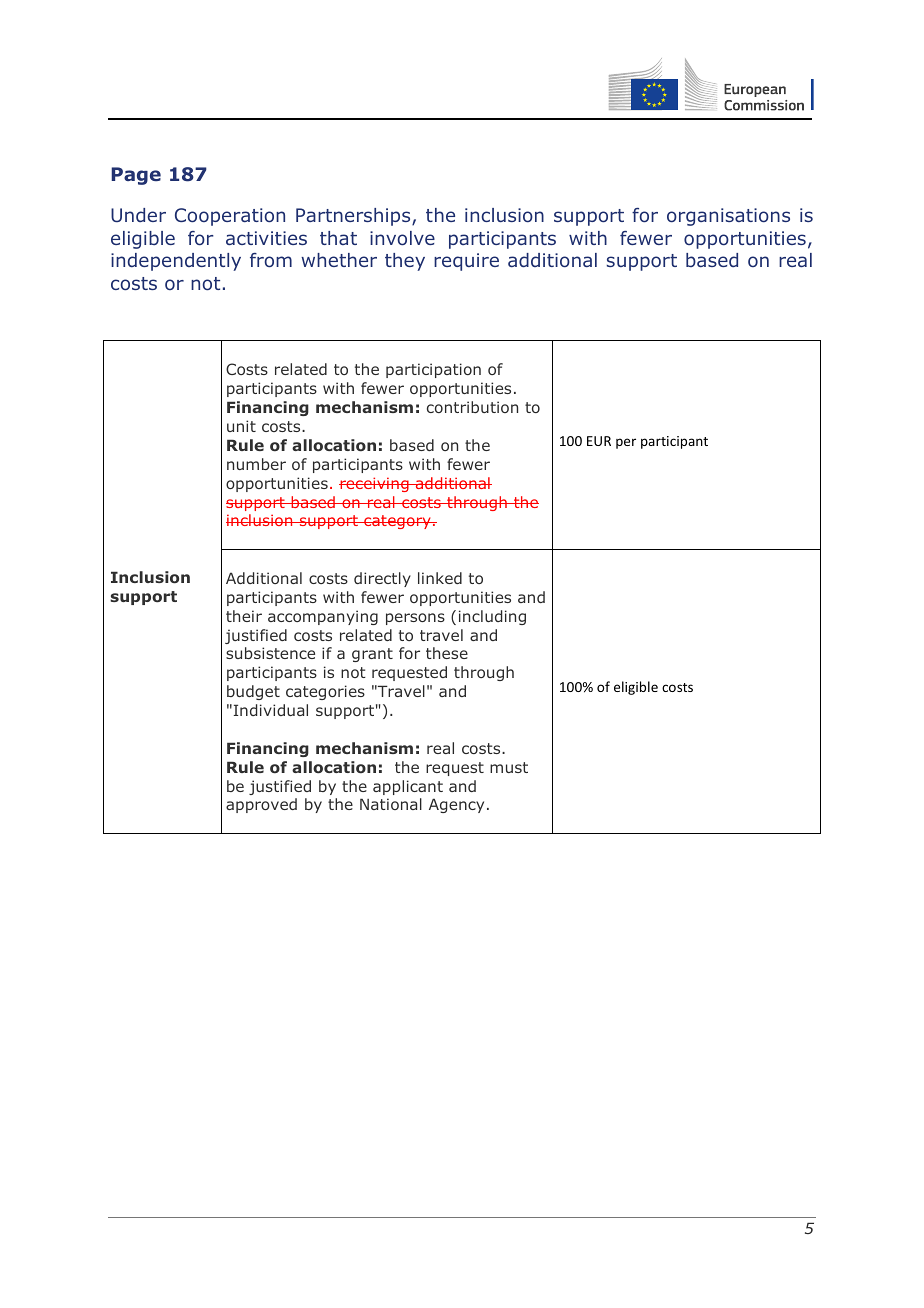 The width and height of the screenshot is (924, 1308). Describe the element at coordinates (261, 805) in the screenshot. I see `approved` at that location.
